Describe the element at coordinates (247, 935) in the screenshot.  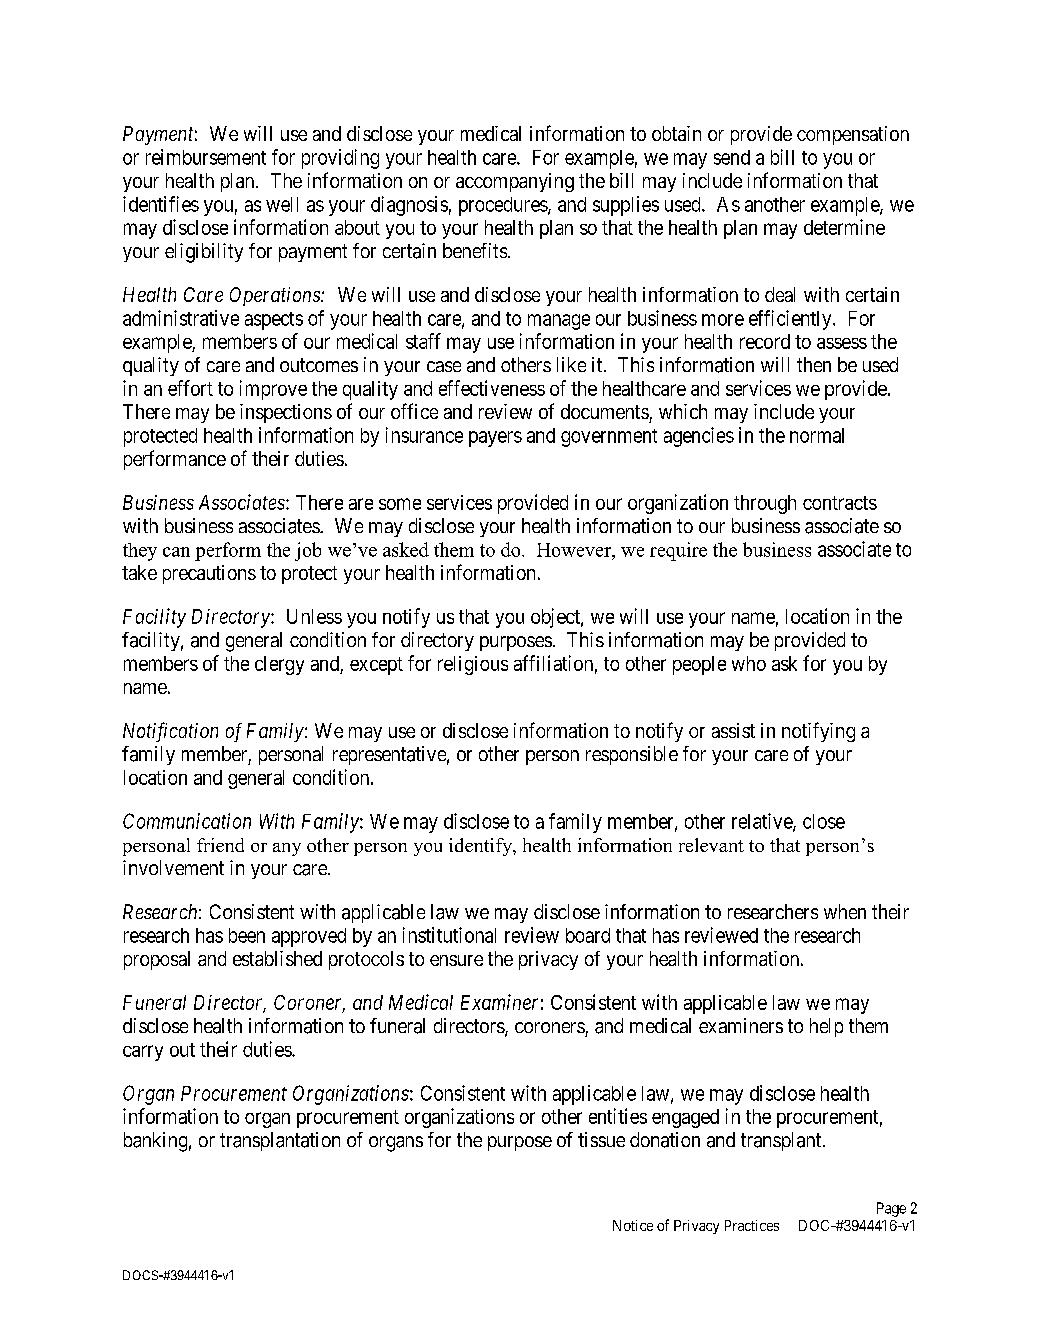
I see `been` at that location.
